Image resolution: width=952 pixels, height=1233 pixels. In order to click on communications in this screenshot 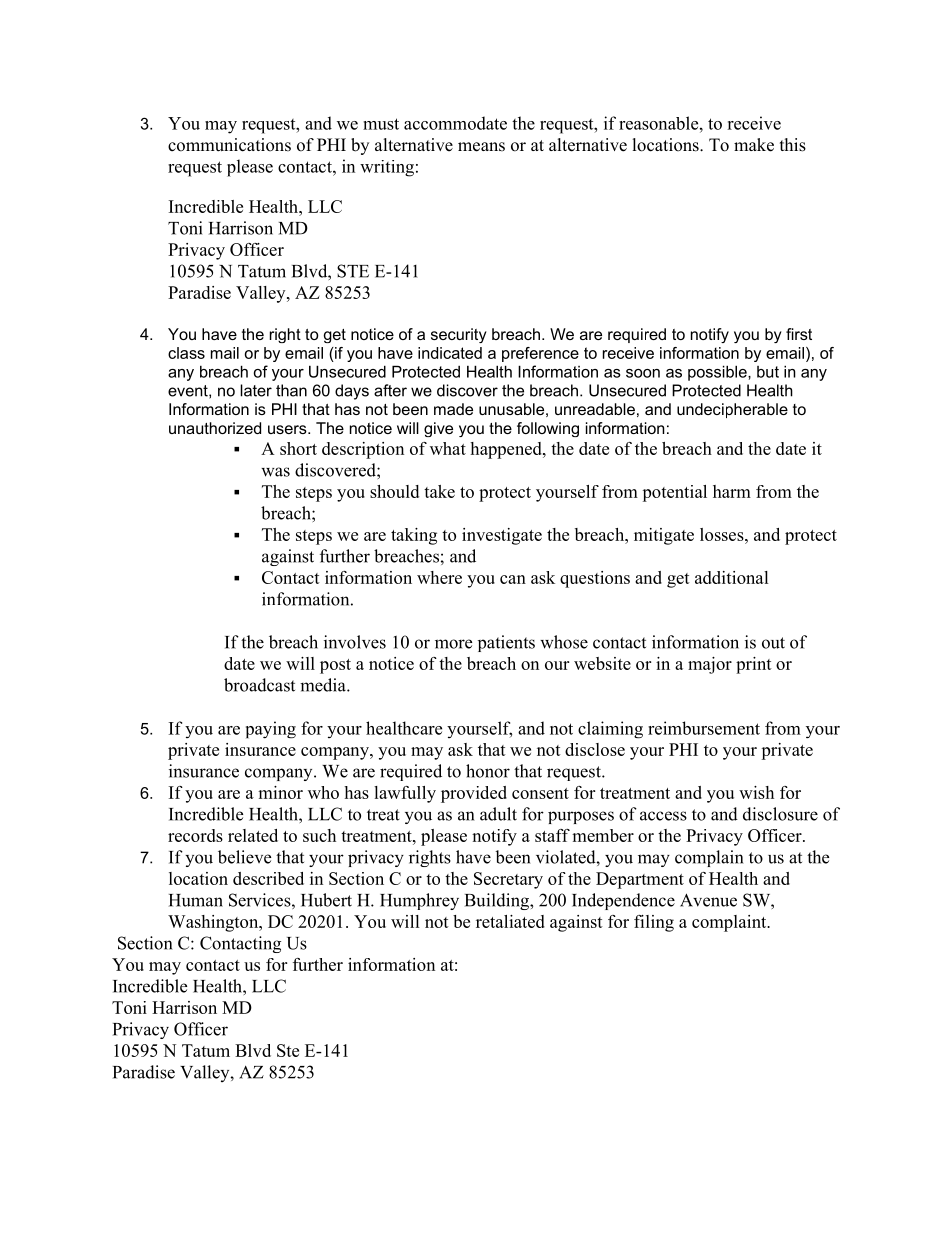, I will do `click(229, 145)`.
